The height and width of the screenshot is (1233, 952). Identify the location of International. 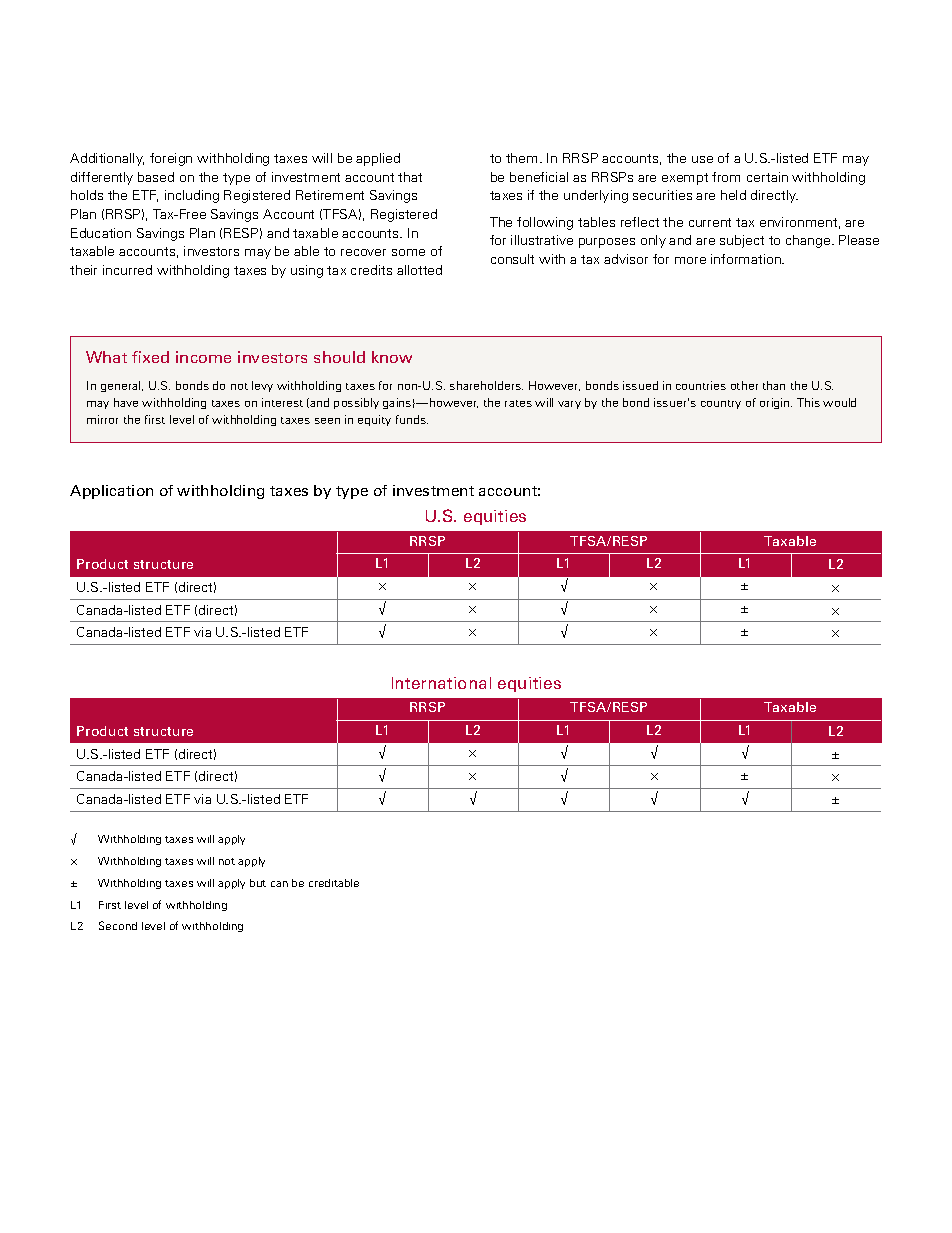
(441, 683).
